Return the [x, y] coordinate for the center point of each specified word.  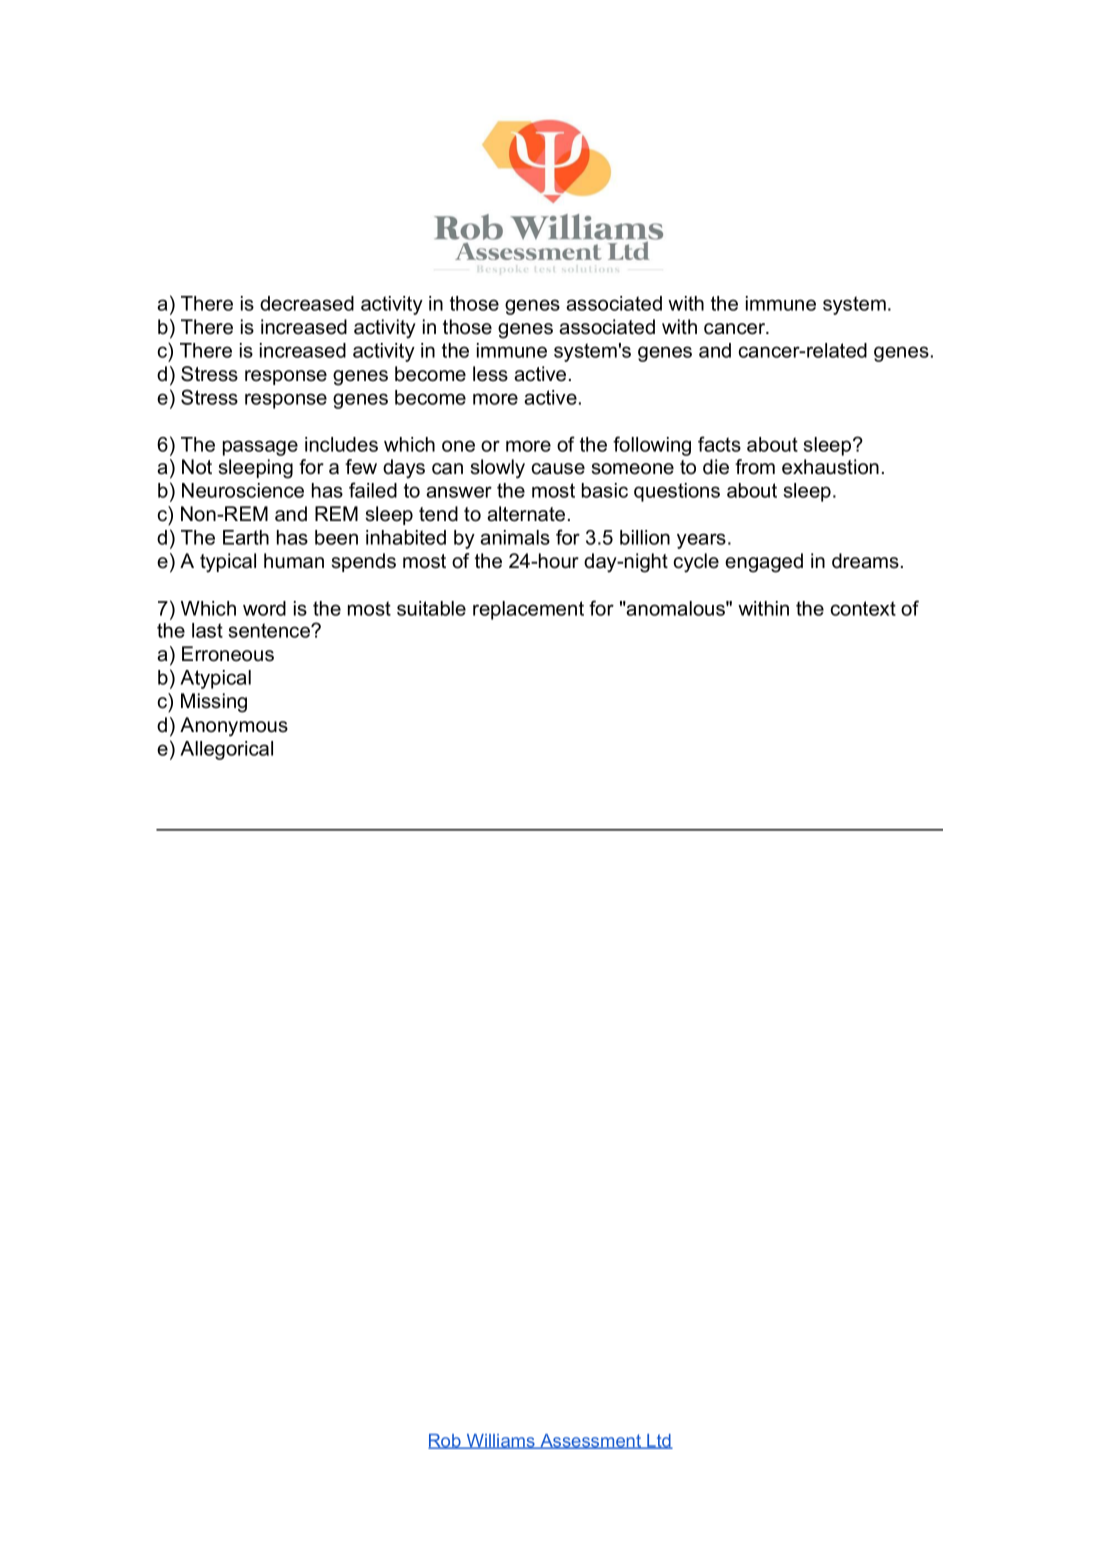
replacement [528, 610]
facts [719, 444]
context [863, 608]
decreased [307, 303]
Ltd [659, 1441]
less [490, 374]
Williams [500, 1441]
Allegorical [226, 750]
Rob [445, 1441]
